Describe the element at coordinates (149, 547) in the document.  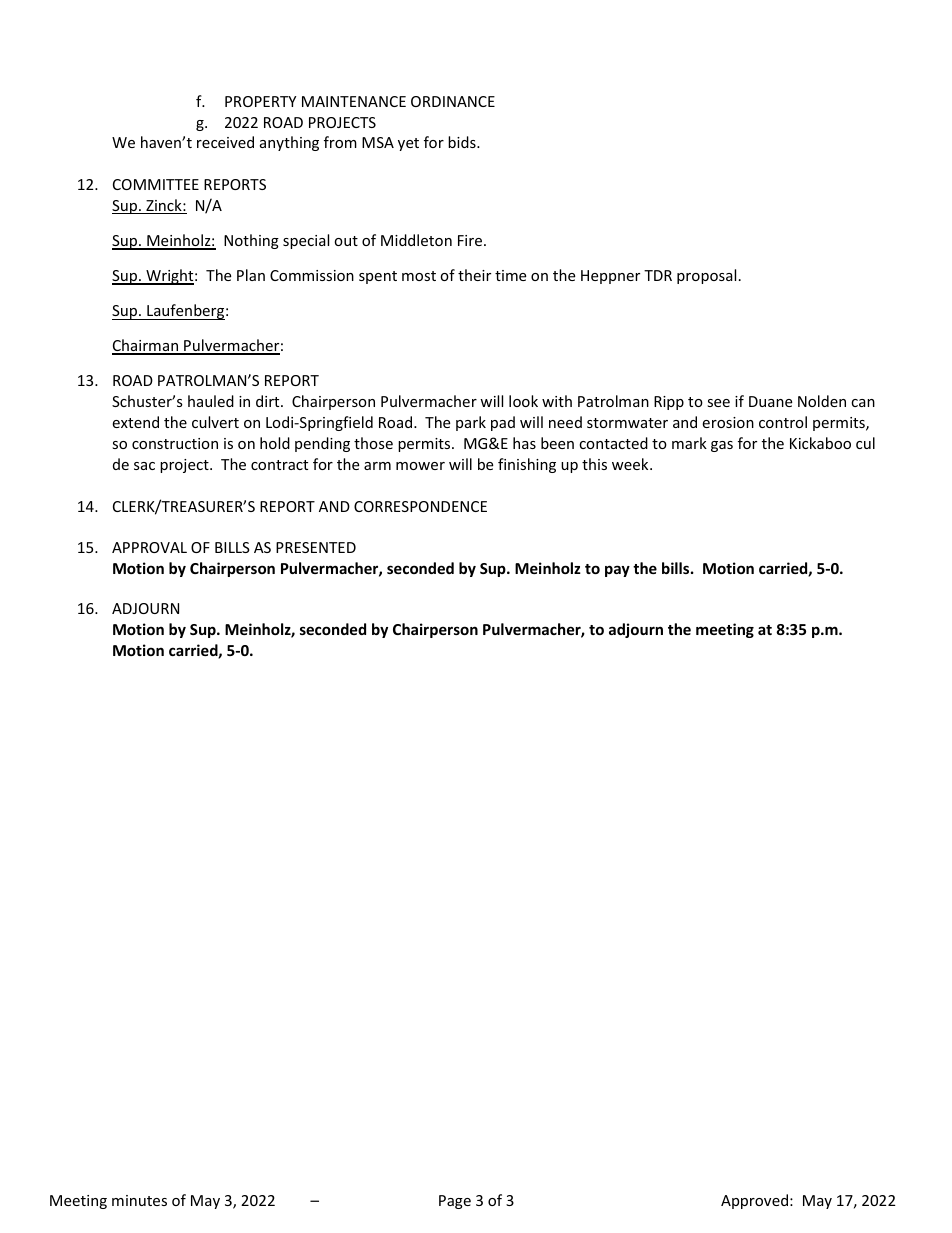
I see `APPROVAL` at that location.
